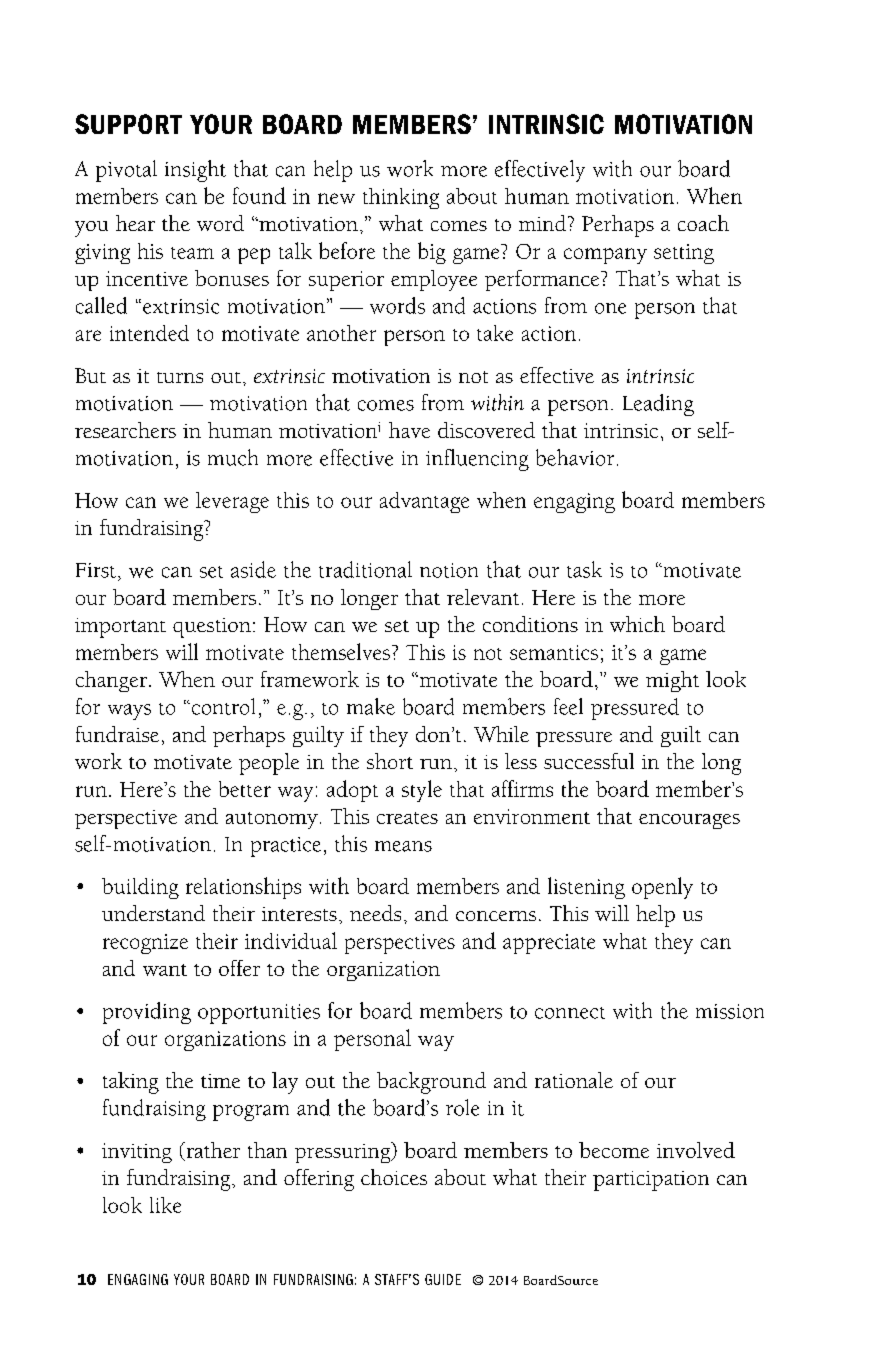 This document has height=1345, width=896. I want to click on openly, so click(662, 888).
